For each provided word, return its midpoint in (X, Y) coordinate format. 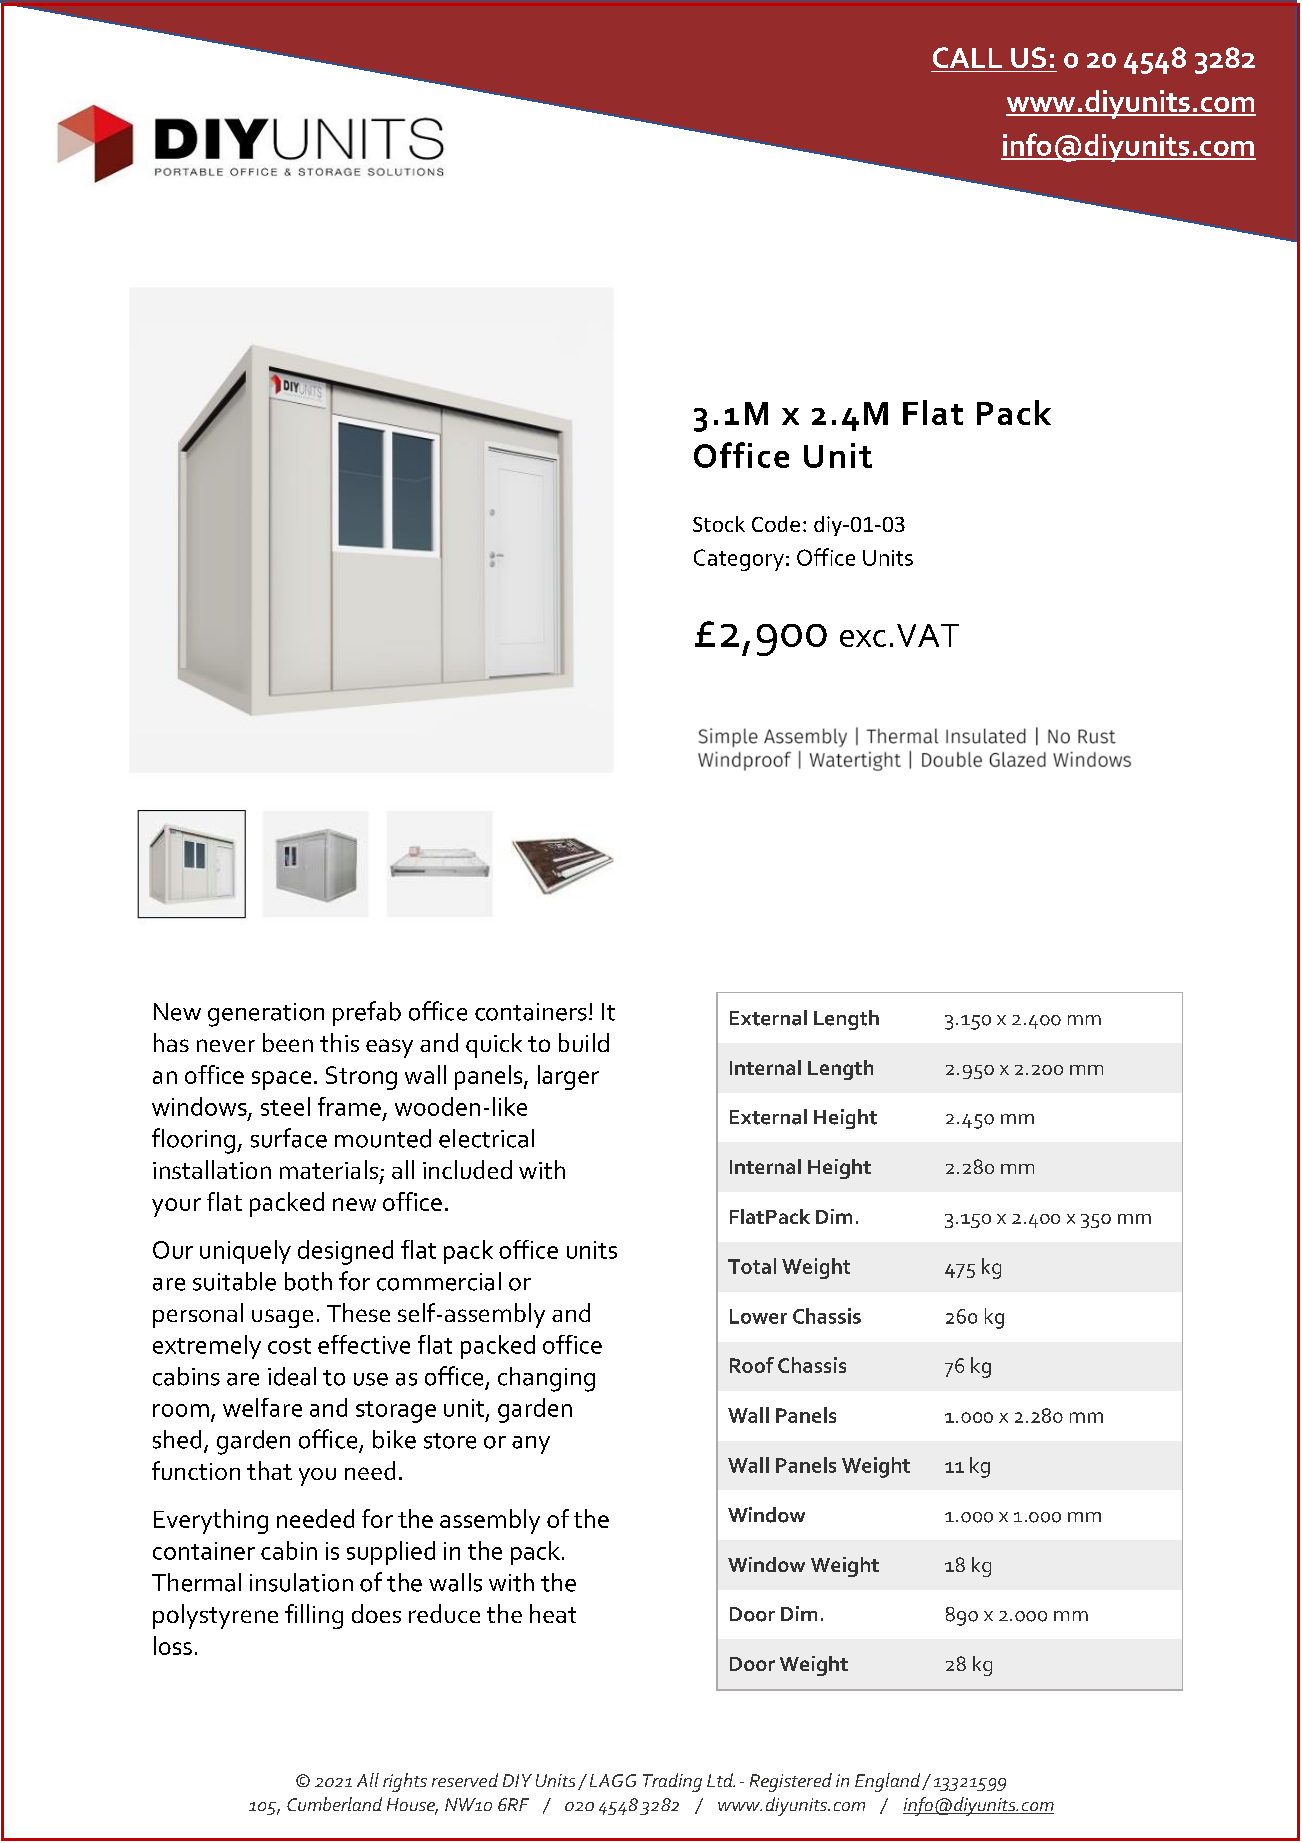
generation (266, 1015)
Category (739, 560)
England (889, 1782)
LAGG (613, 1780)
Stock (719, 524)
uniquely (245, 1252)
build (584, 1042)
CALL (967, 57)
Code (776, 524)
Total (752, 1266)
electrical (486, 1138)
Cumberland (334, 1804)
